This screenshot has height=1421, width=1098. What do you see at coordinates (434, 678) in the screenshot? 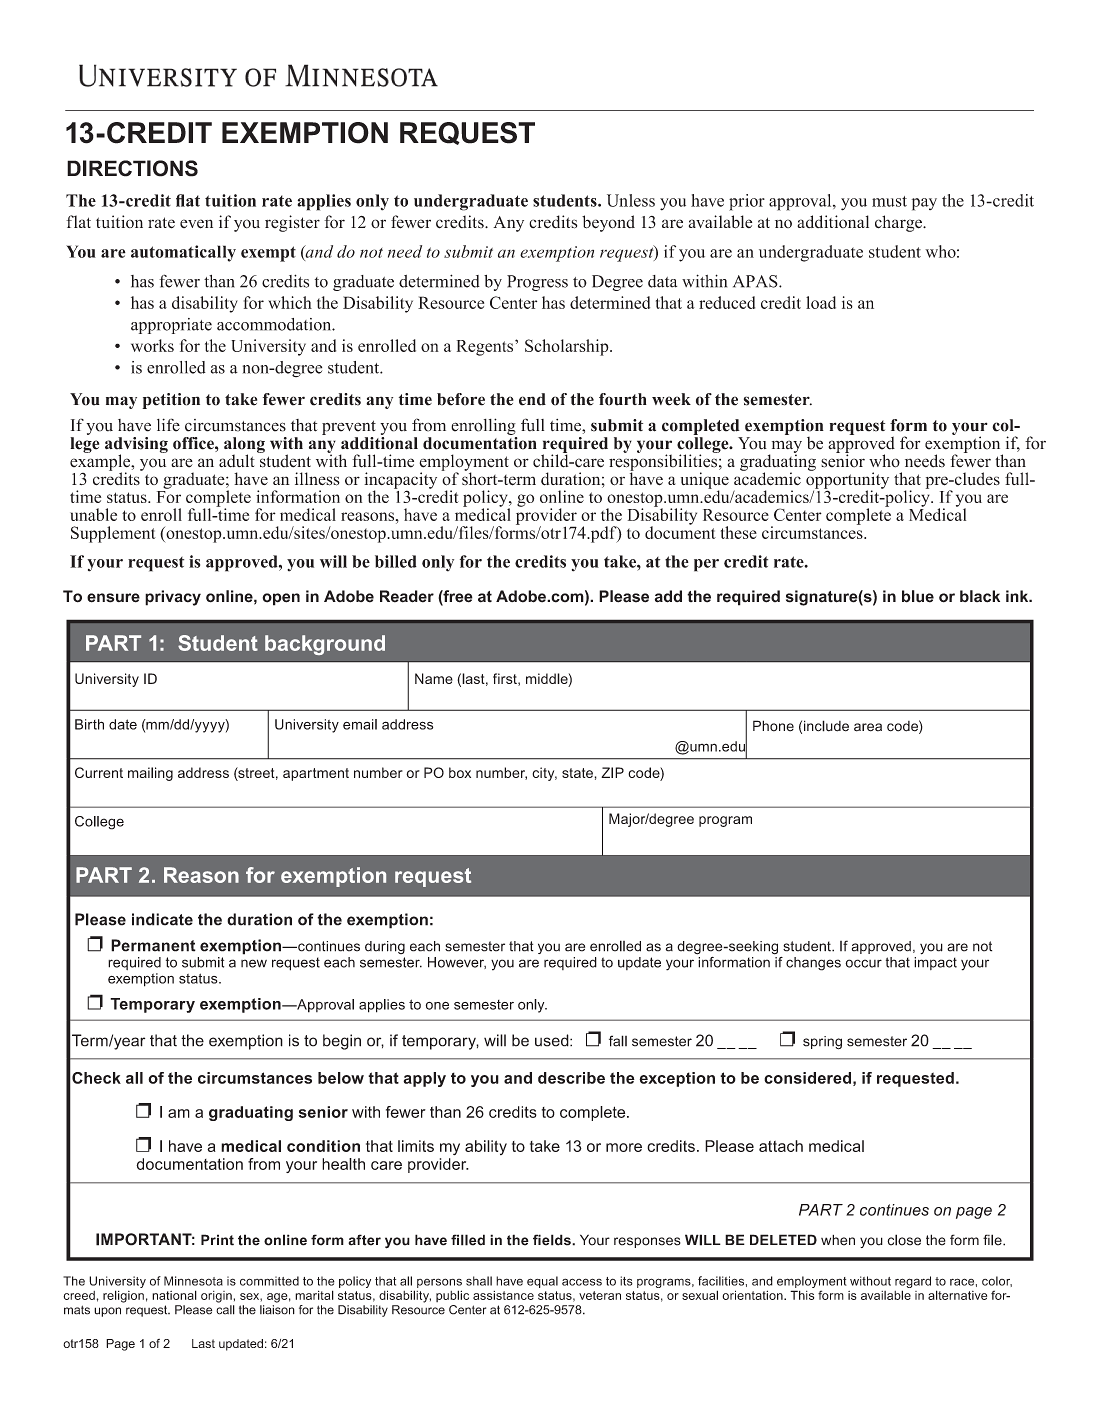
I see `Name` at bounding box center [434, 678].
